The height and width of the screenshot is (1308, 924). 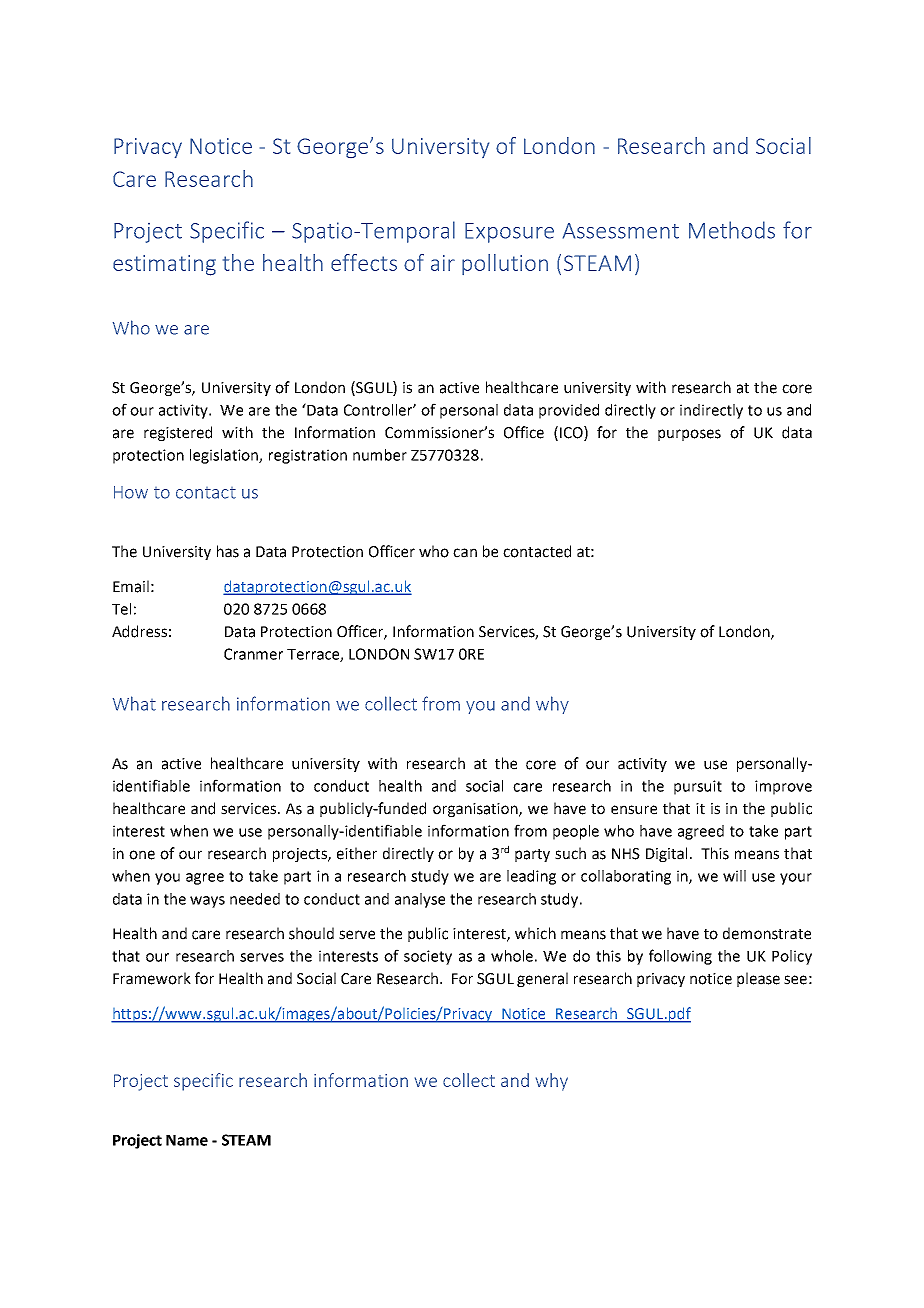 I want to click on What, so click(x=134, y=703).
